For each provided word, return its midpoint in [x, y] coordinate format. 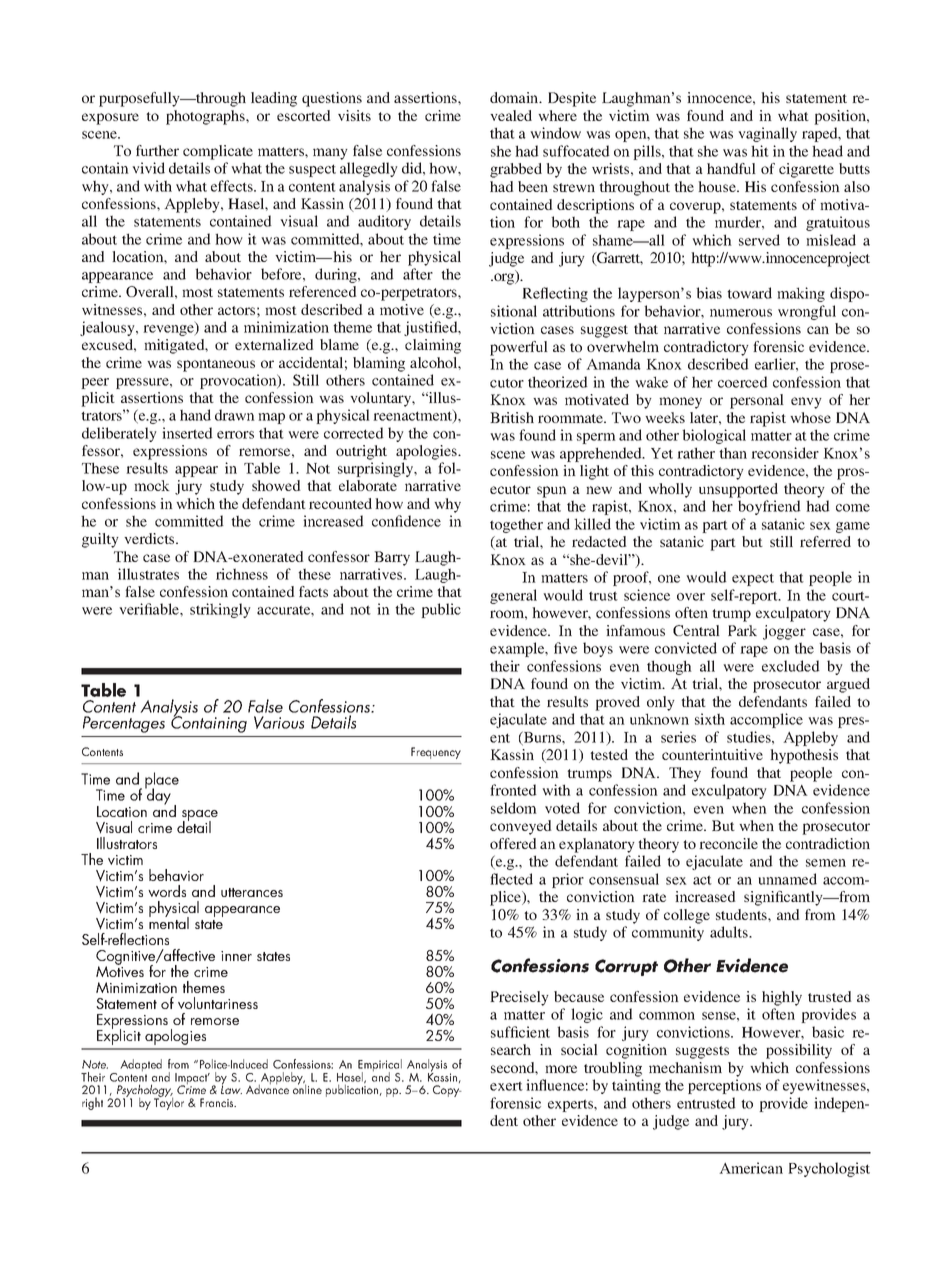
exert [506, 1086]
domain [515, 97]
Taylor [169, 1103]
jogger [784, 632]
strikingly [220, 610]
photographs [206, 117]
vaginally [767, 134]
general [513, 596]
